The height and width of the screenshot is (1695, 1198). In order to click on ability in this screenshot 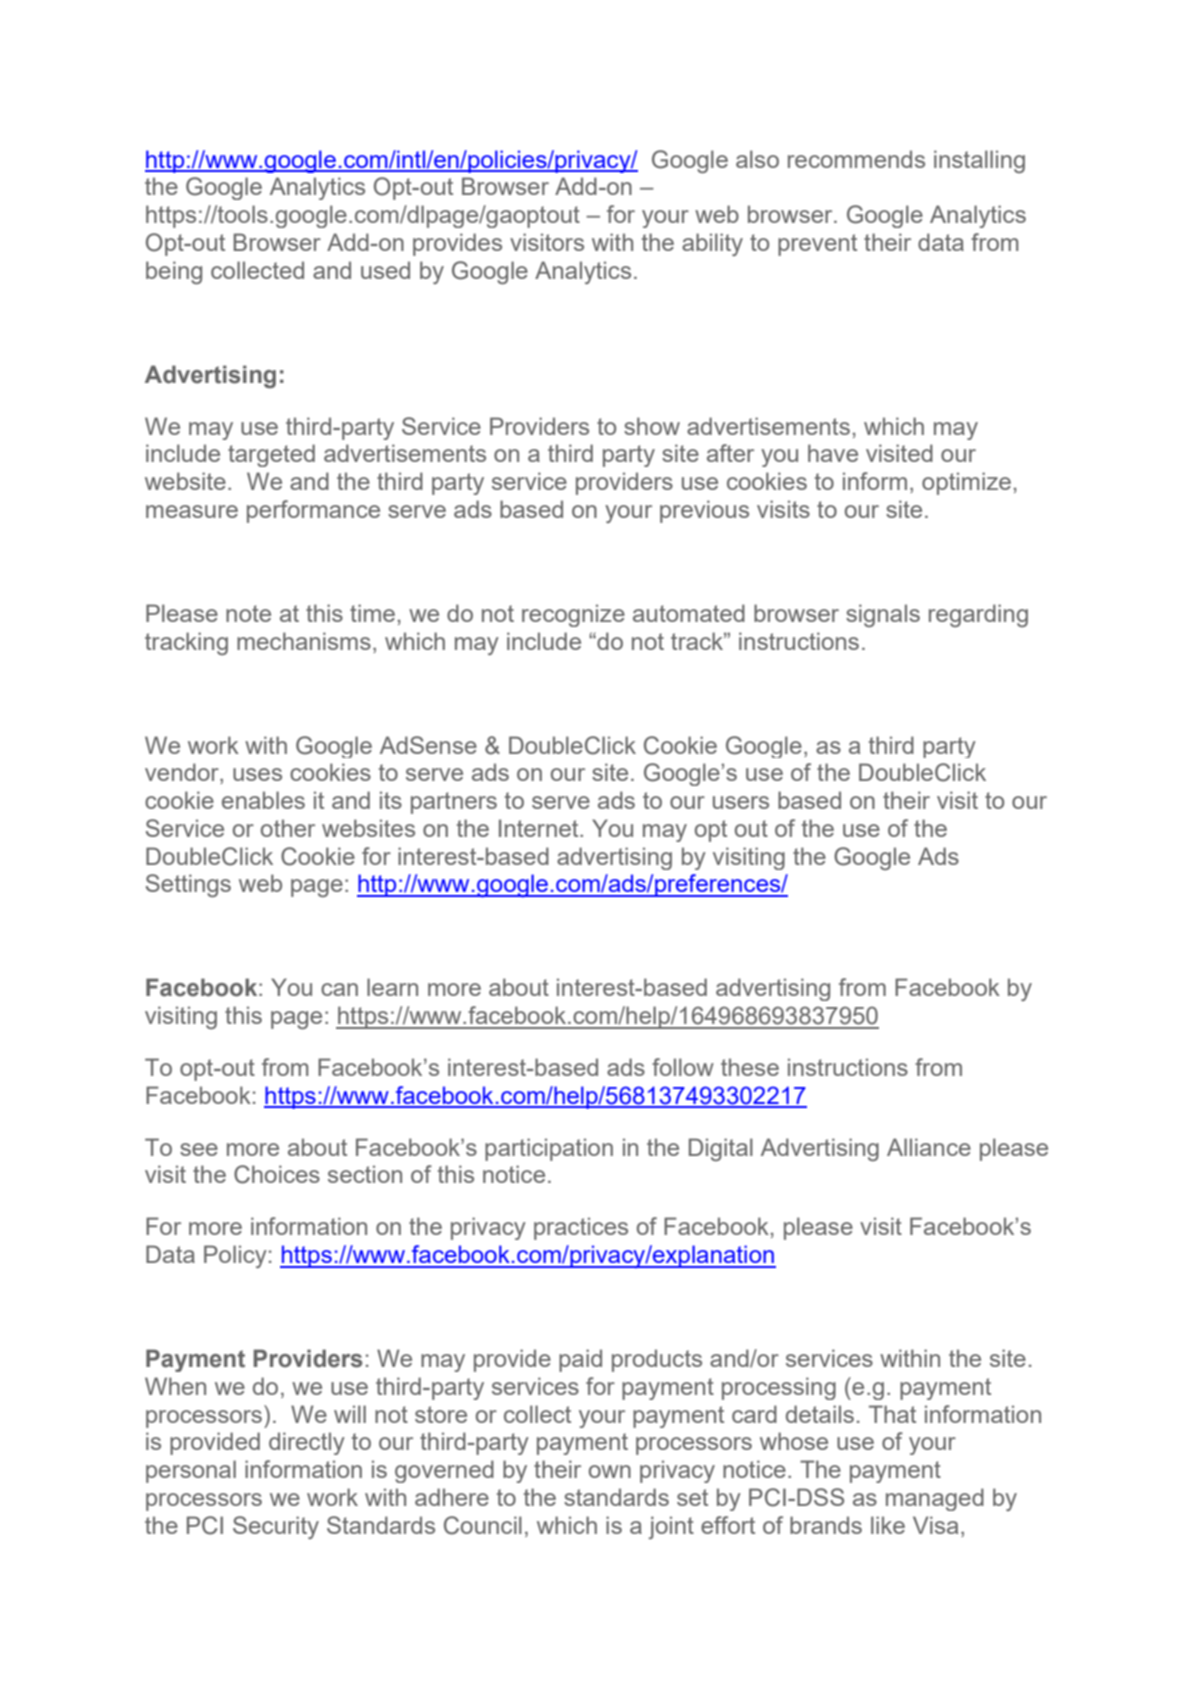, I will do `click(712, 244)`.
